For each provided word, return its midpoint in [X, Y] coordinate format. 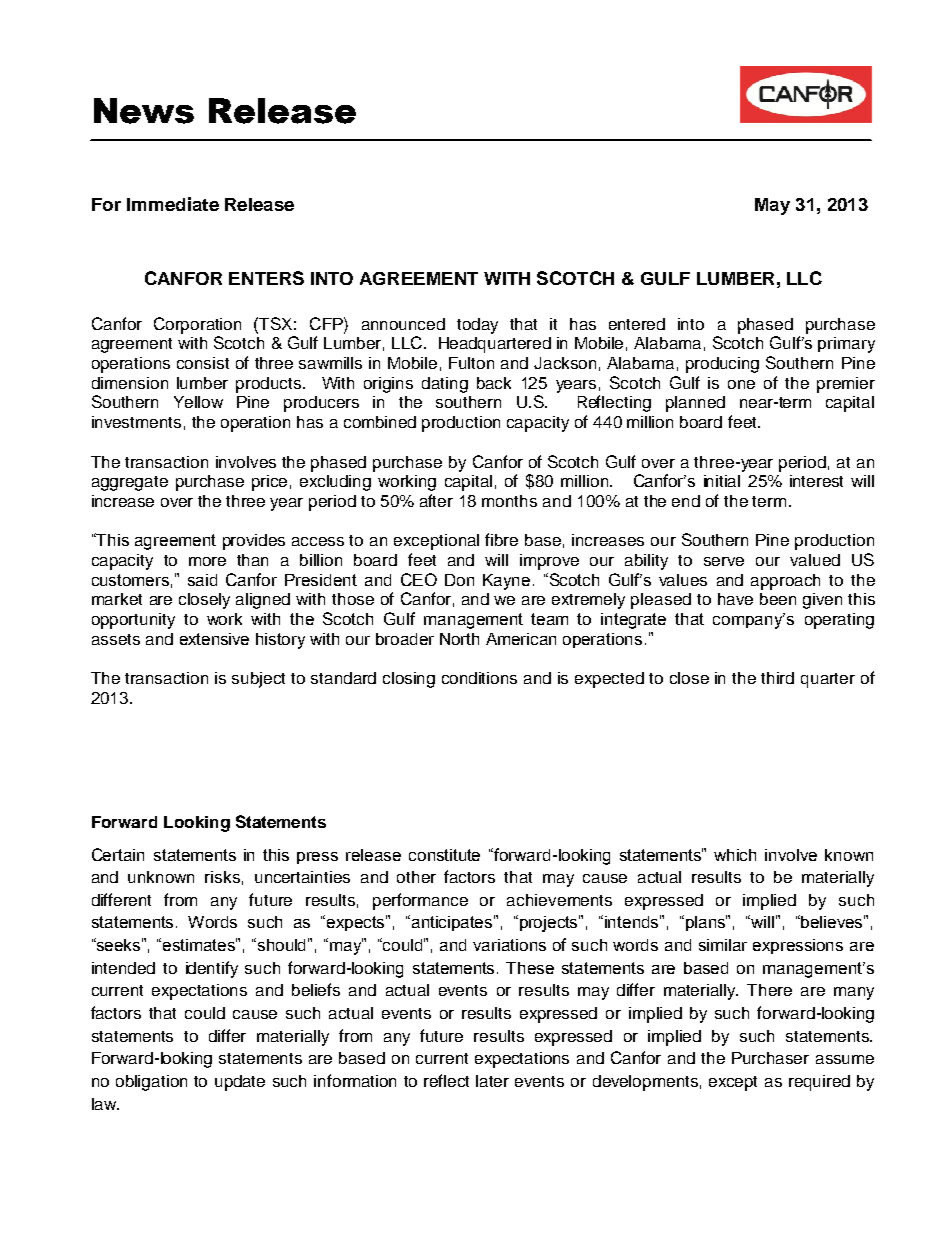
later [492, 1081]
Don [459, 580]
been [778, 599]
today [477, 326]
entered [637, 324]
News [144, 111]
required [819, 1083]
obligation [151, 1083]
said [202, 580]
